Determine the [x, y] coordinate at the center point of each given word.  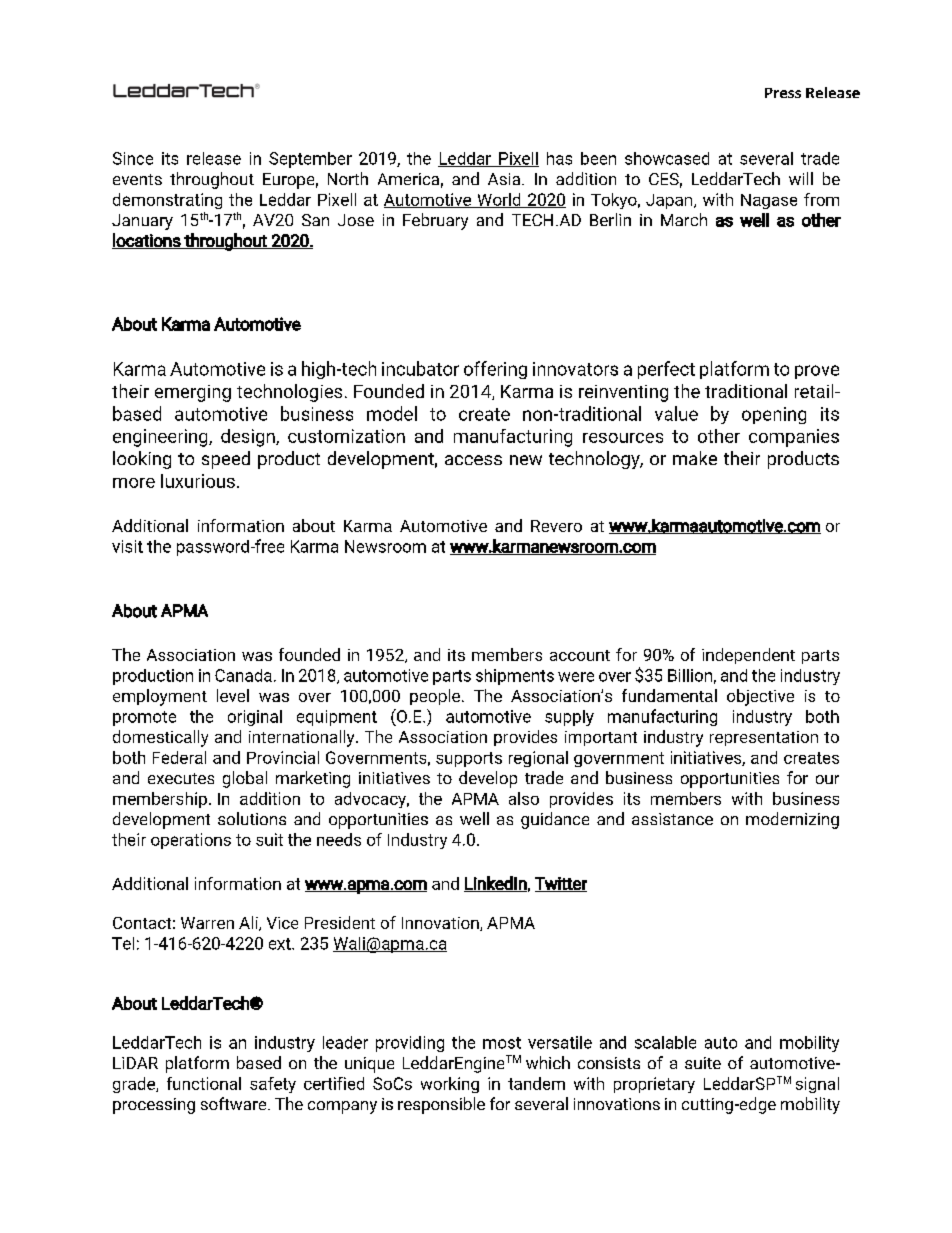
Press [783, 93]
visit [127, 546]
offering [495, 370]
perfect [666, 370]
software [235, 1103]
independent [748, 656]
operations [191, 841]
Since [133, 158]
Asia [505, 179]
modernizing [792, 820]
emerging [193, 393]
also [524, 798]
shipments [515, 677]
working [450, 1085]
